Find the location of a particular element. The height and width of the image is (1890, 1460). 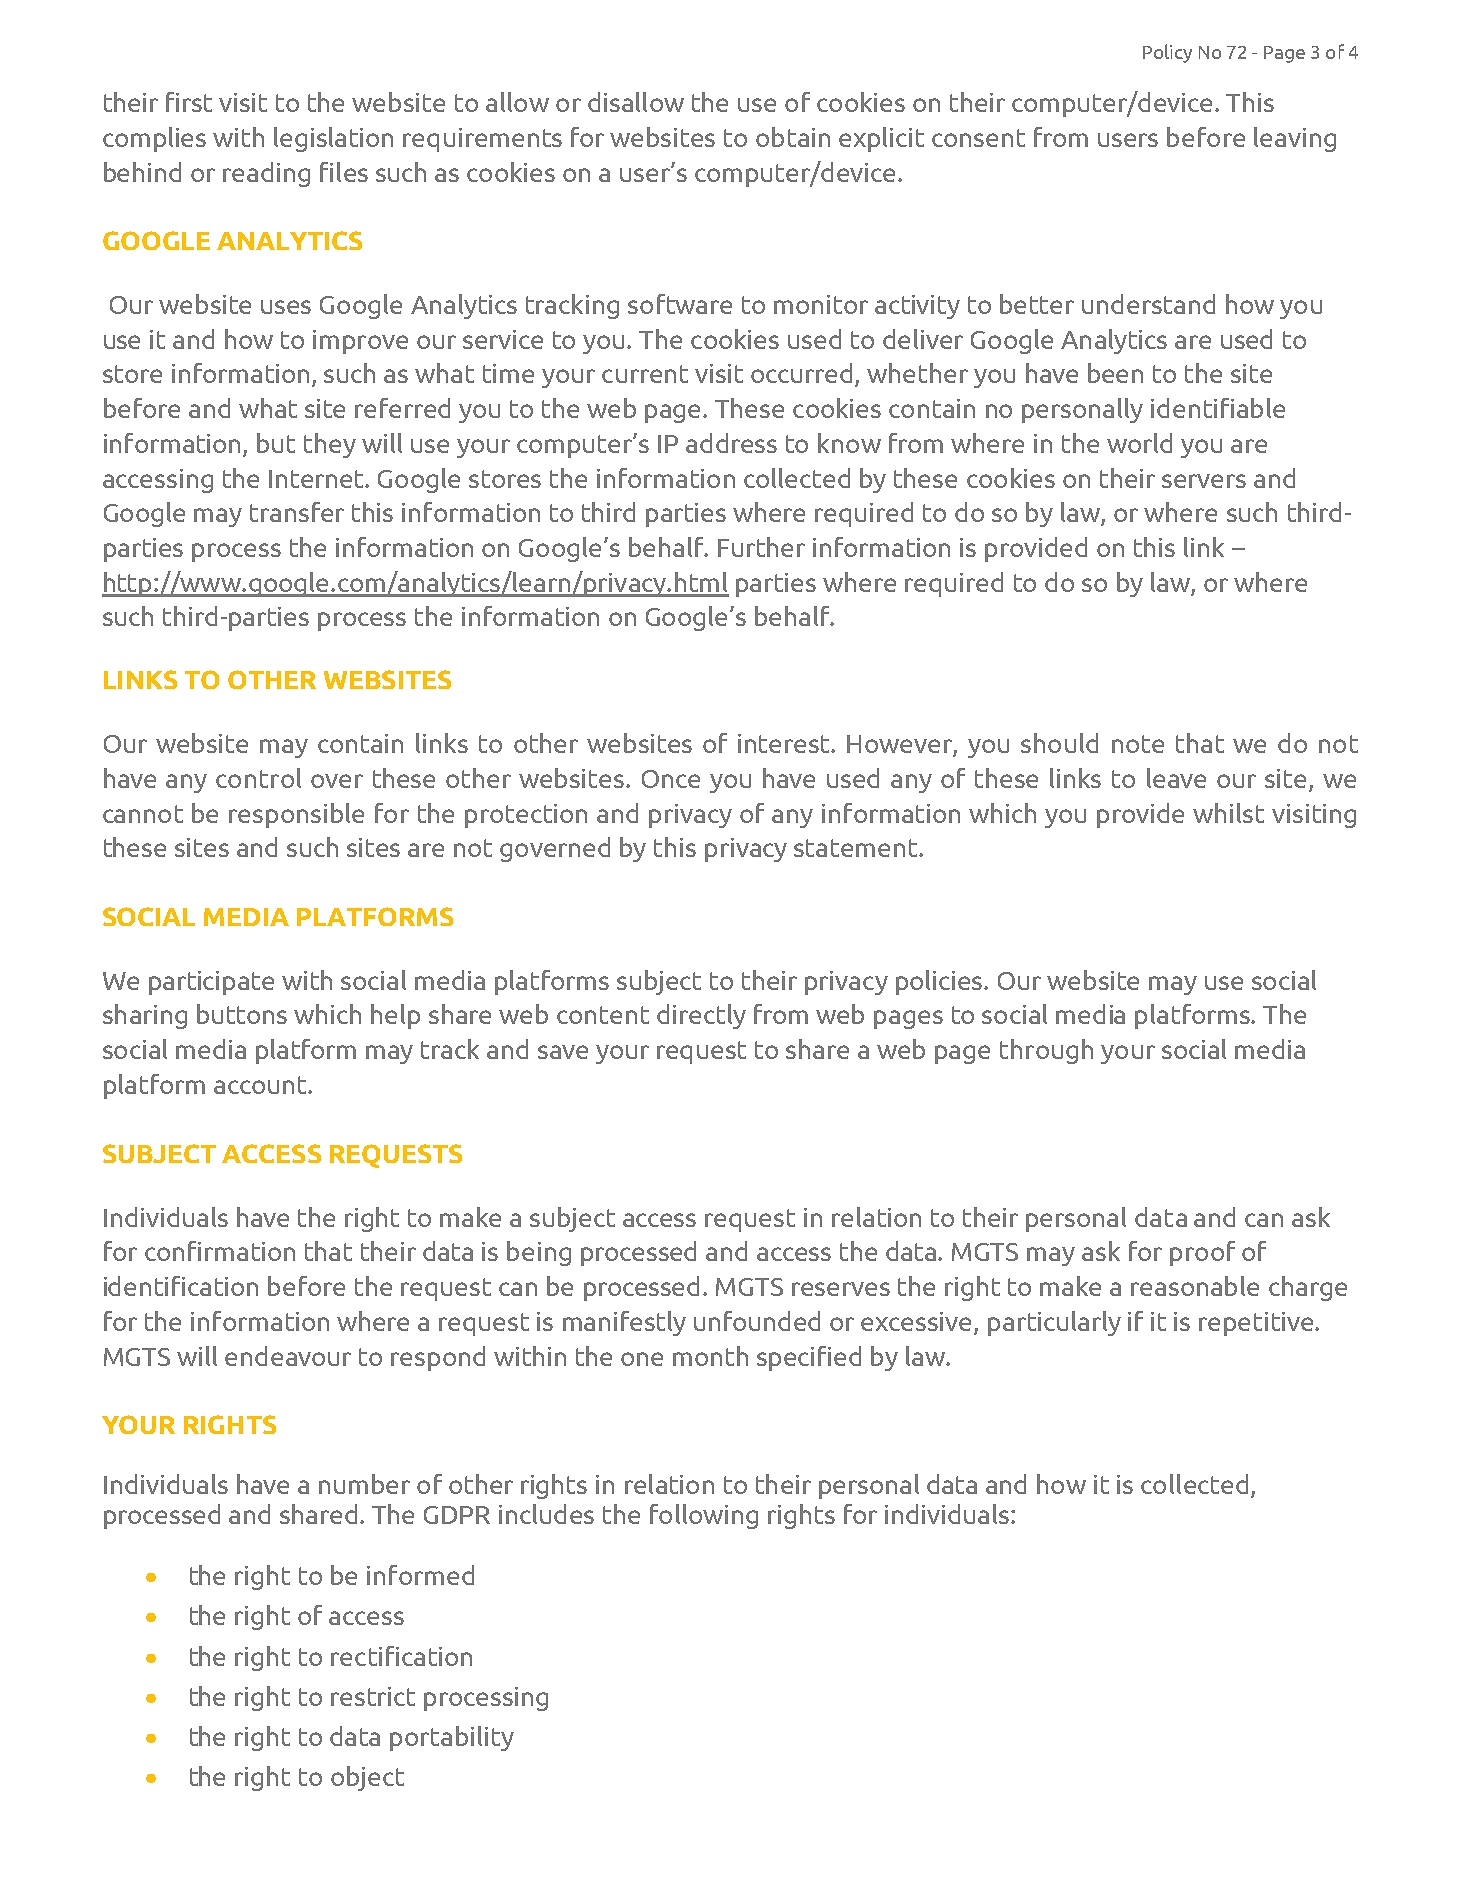

reasonable is located at coordinates (1195, 1286).
